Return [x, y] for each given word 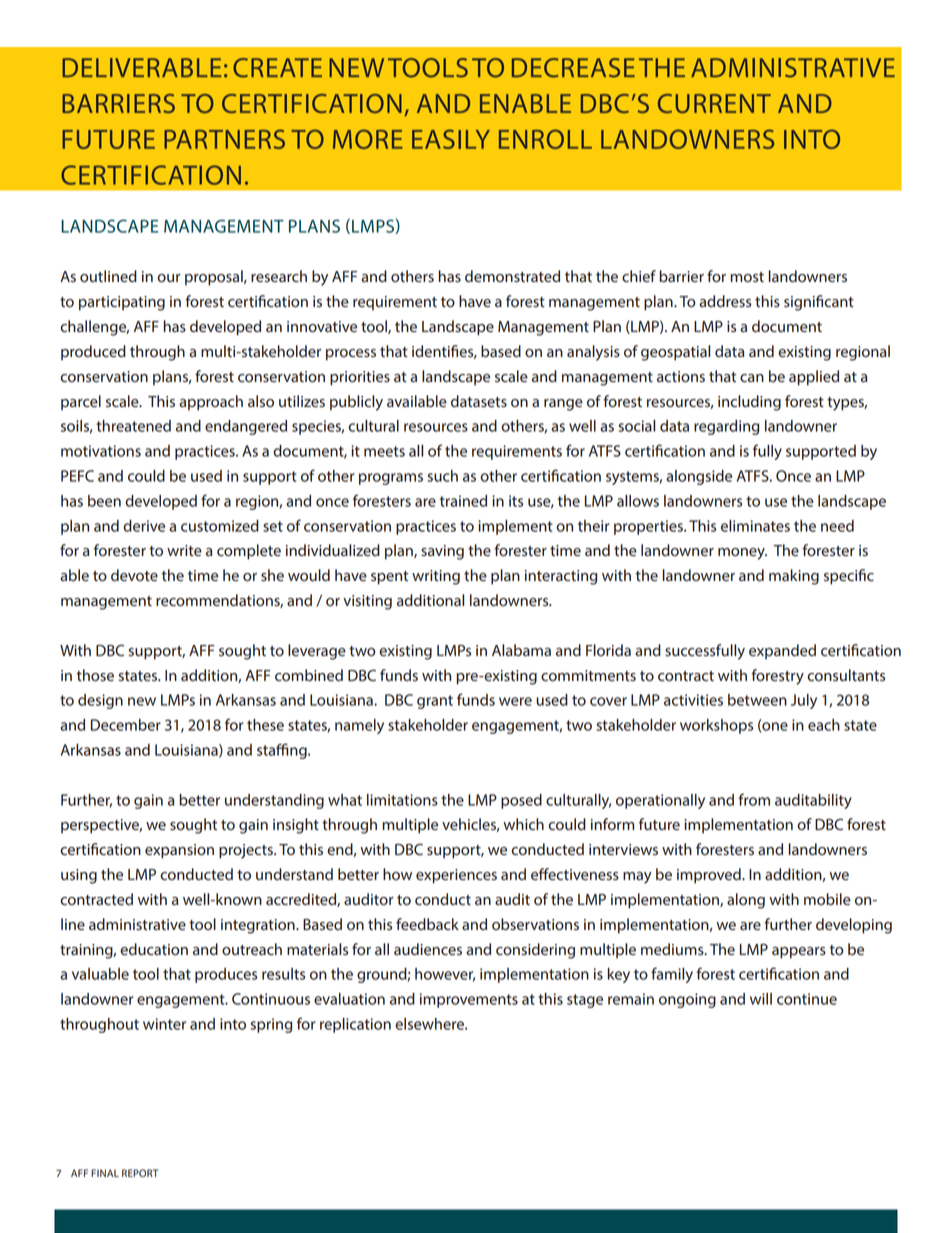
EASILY [451, 139]
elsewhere [430, 1024]
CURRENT [714, 103]
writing [436, 577]
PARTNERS [224, 139]
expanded [782, 652]
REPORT [140, 1173]
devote [134, 575]
